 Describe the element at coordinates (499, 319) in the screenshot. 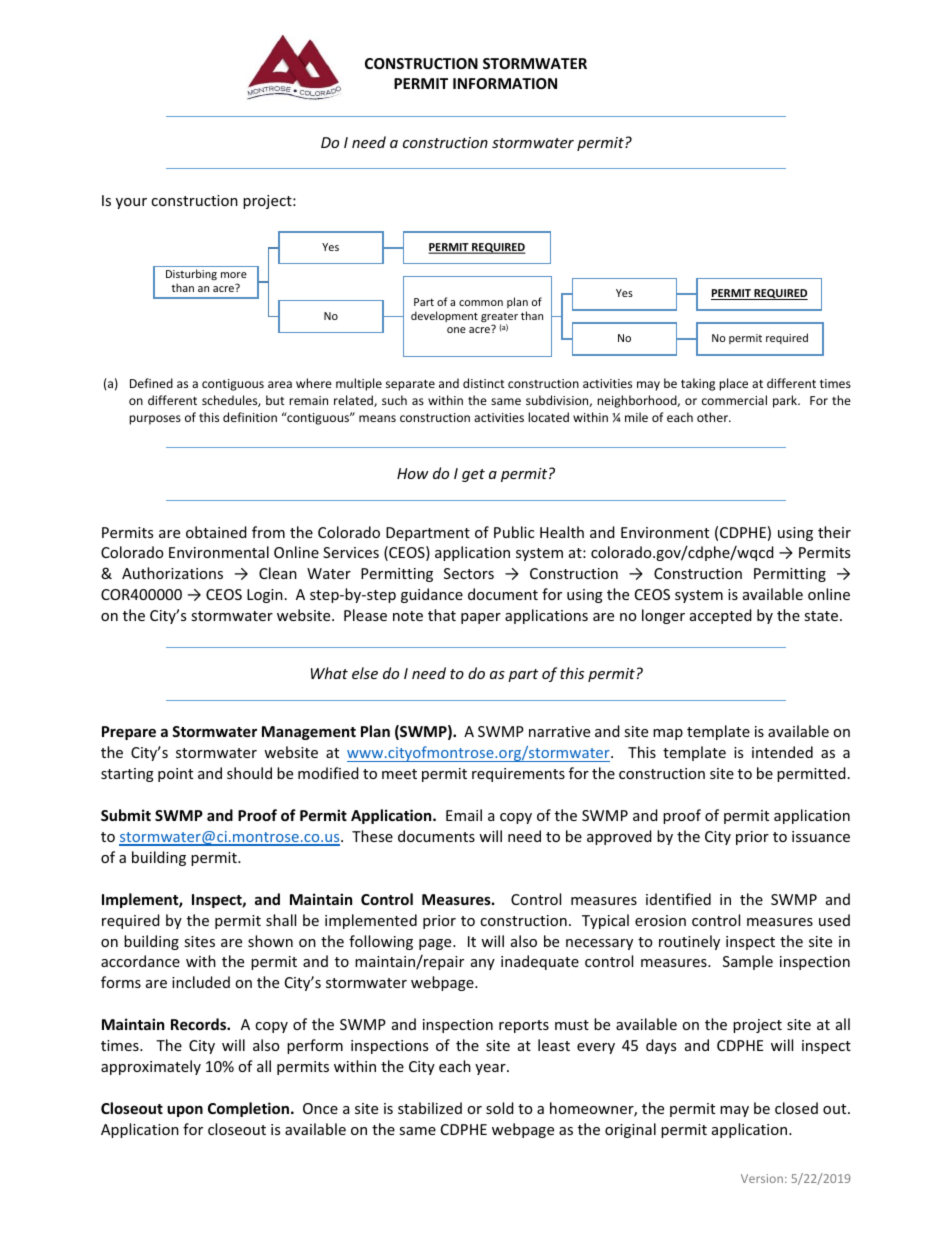

I see `greater` at that location.
